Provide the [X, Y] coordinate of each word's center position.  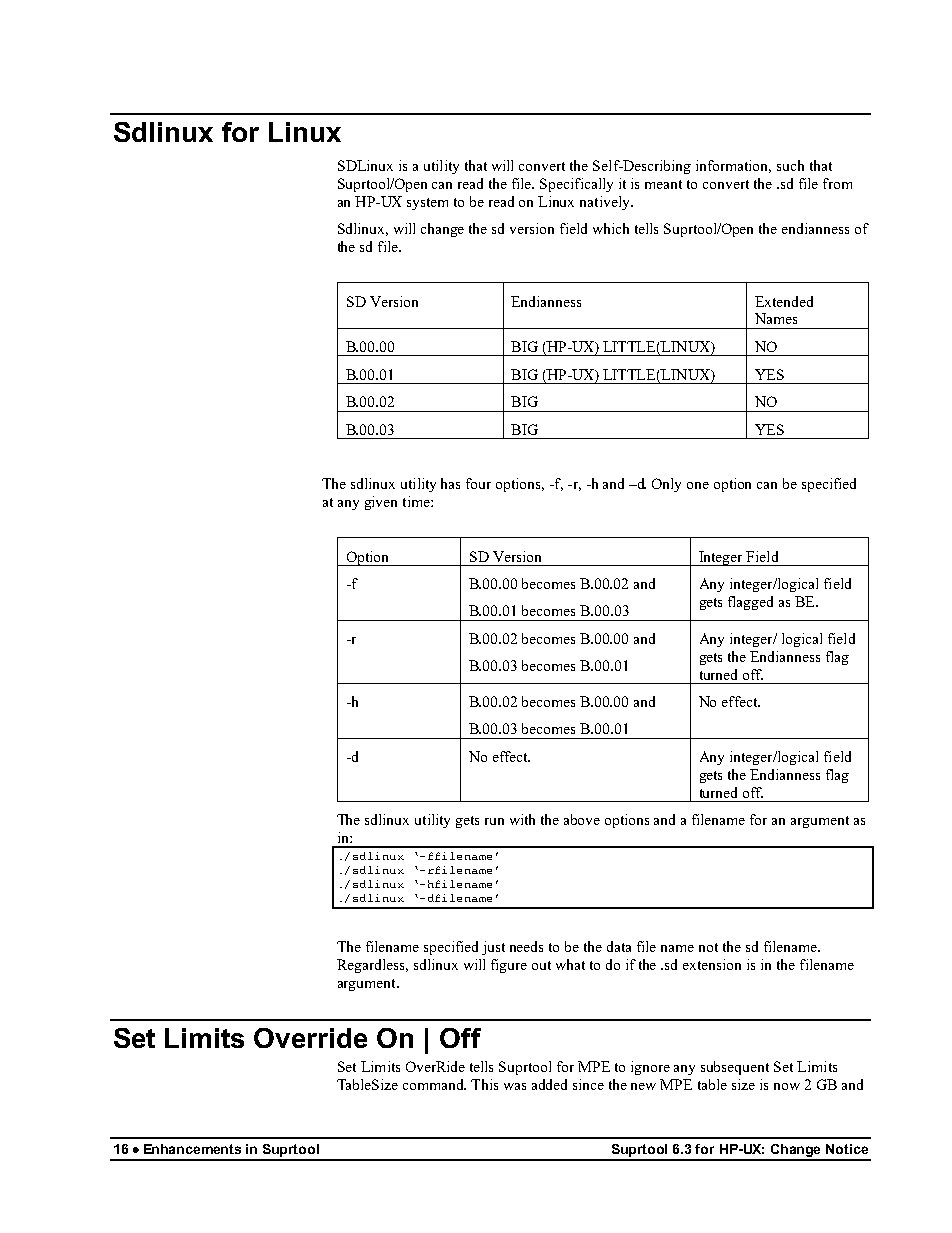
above [582, 819]
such [790, 165]
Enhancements [192, 1149]
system [427, 204]
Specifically [576, 185]
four [478, 483]
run [494, 821]
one [698, 485]
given [381, 503]
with [522, 819]
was [515, 1086]
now [787, 1086]
